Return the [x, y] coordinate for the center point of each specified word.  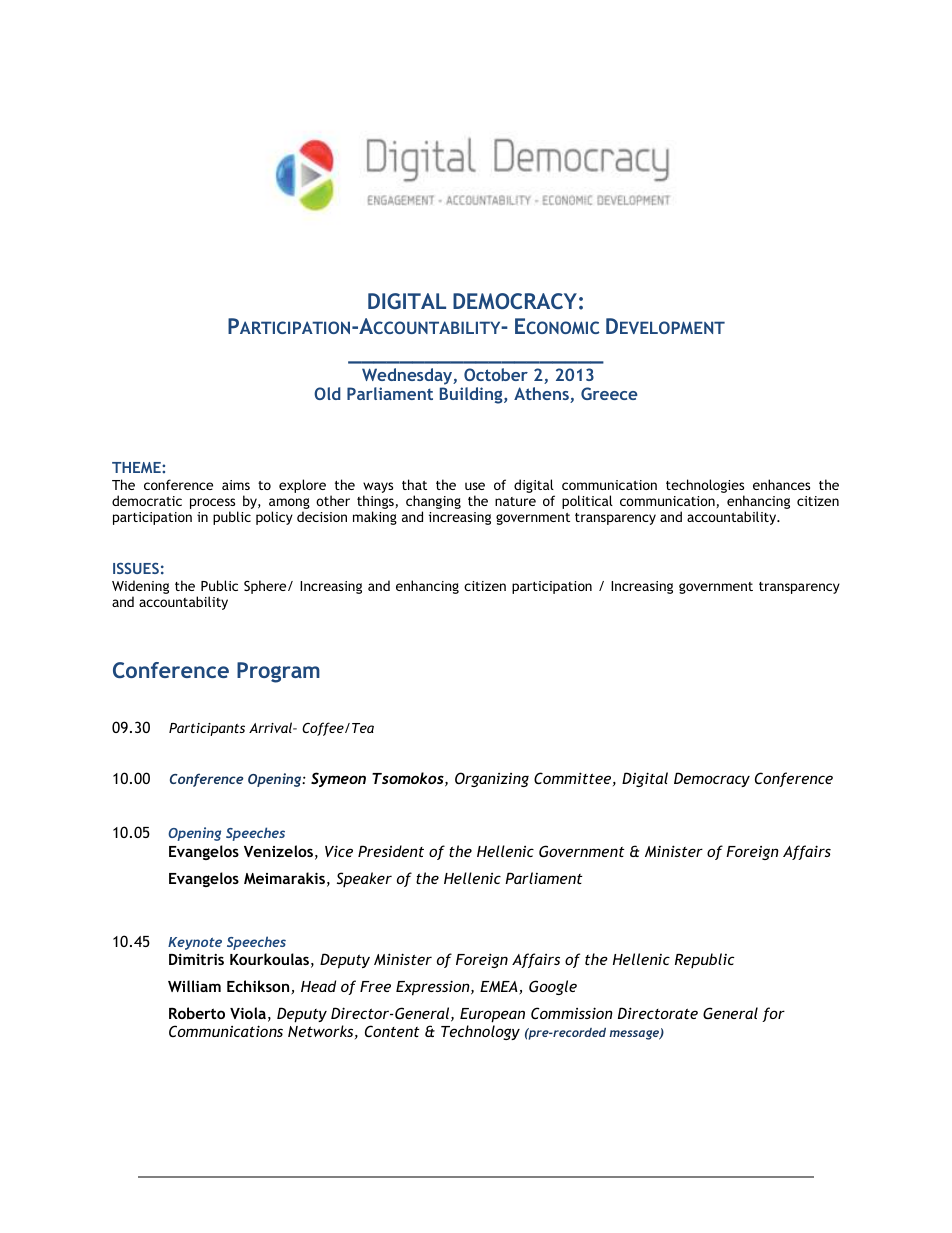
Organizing [492, 779]
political [587, 502]
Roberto [197, 1013]
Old [327, 393]
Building [472, 395]
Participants [207, 729]
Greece [609, 393]
